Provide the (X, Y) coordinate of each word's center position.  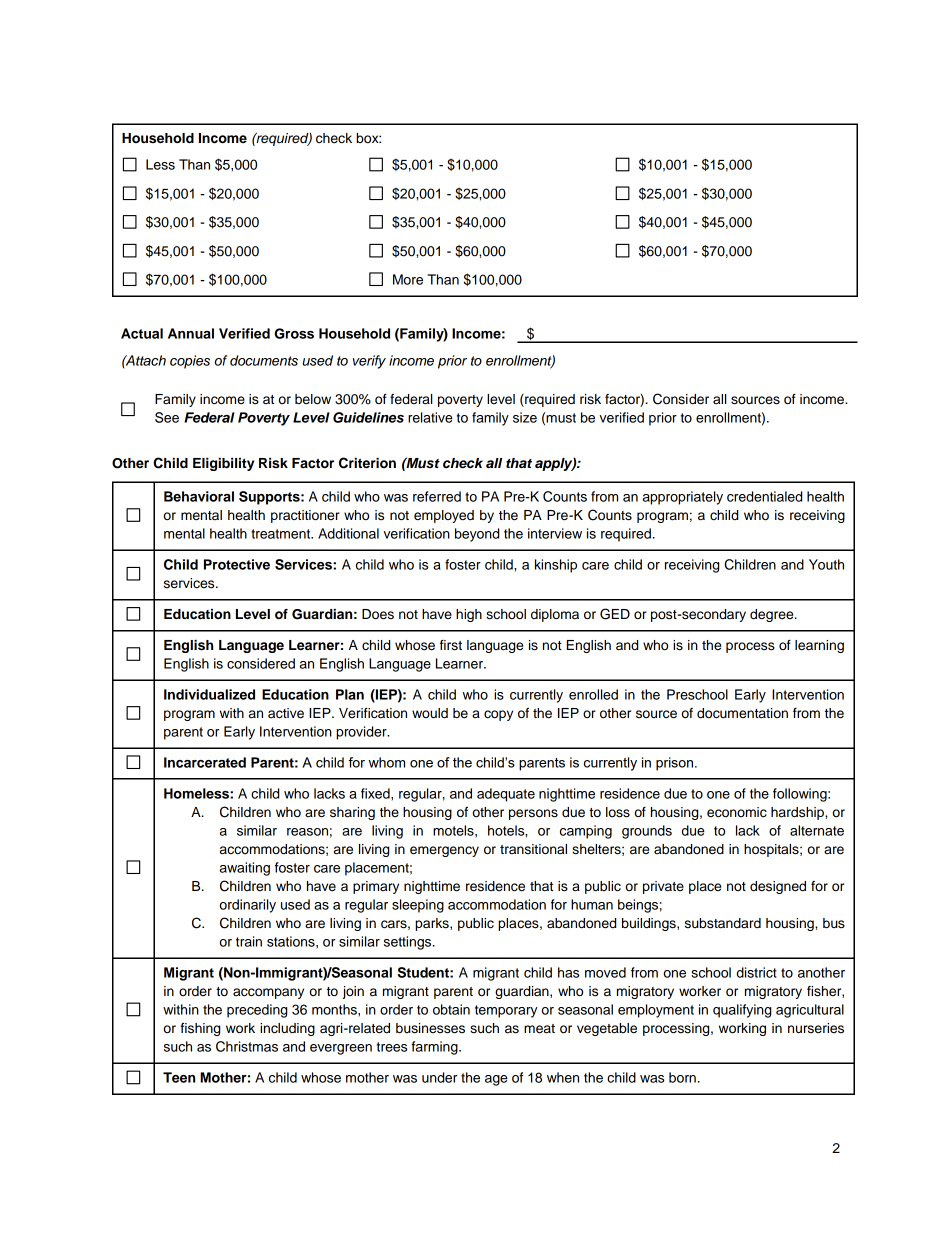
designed (778, 887)
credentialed (764, 496)
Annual (191, 333)
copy (498, 715)
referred (437, 496)
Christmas (247, 1046)
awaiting (245, 869)
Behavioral (199, 496)
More (408, 279)
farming (435, 1048)
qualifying (742, 1011)
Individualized (209, 694)
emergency (444, 851)
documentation (742, 713)
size (525, 417)
